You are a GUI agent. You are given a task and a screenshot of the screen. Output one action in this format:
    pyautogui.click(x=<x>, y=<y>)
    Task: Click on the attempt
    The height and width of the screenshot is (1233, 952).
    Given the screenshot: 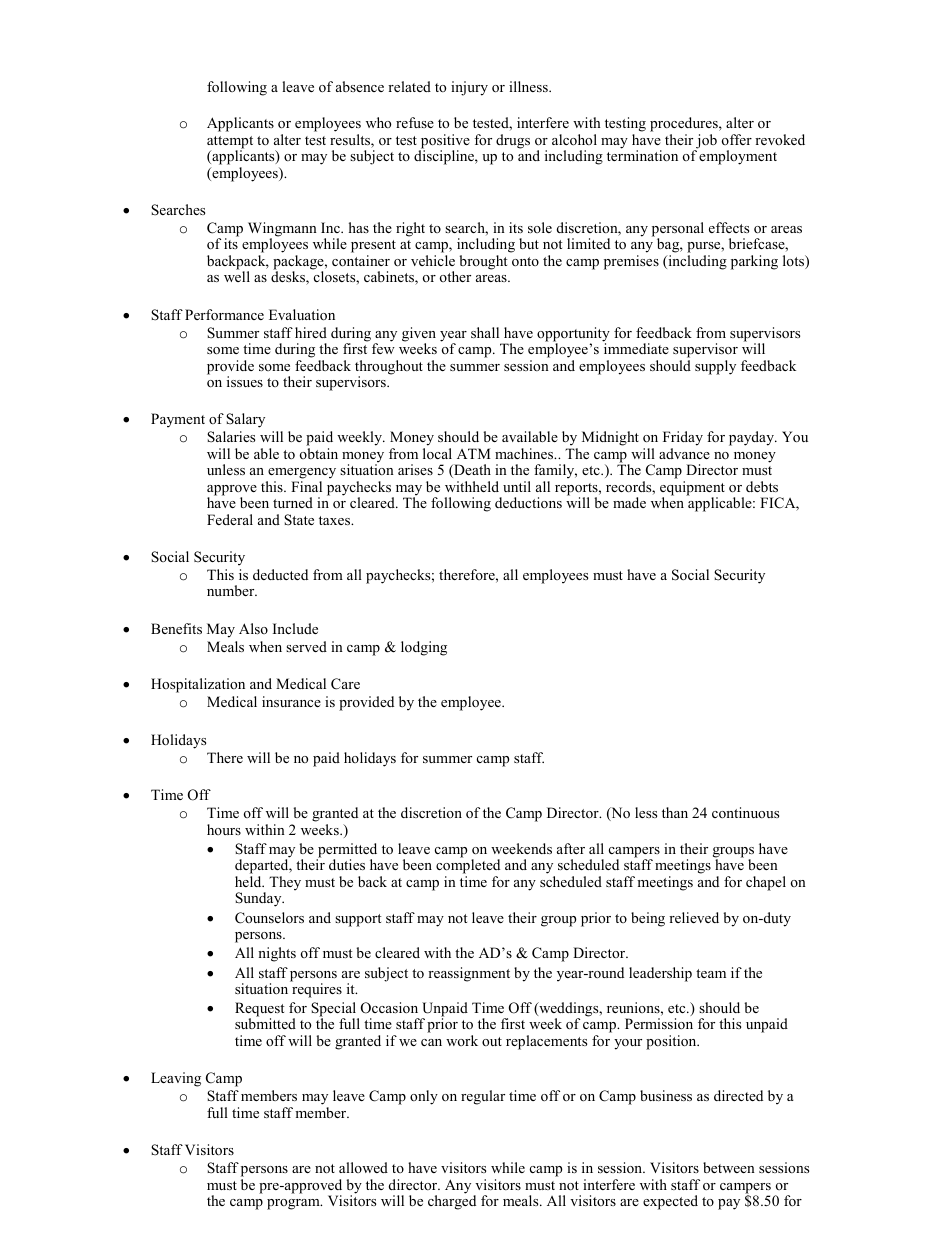 What is the action you would take?
    pyautogui.click(x=230, y=143)
